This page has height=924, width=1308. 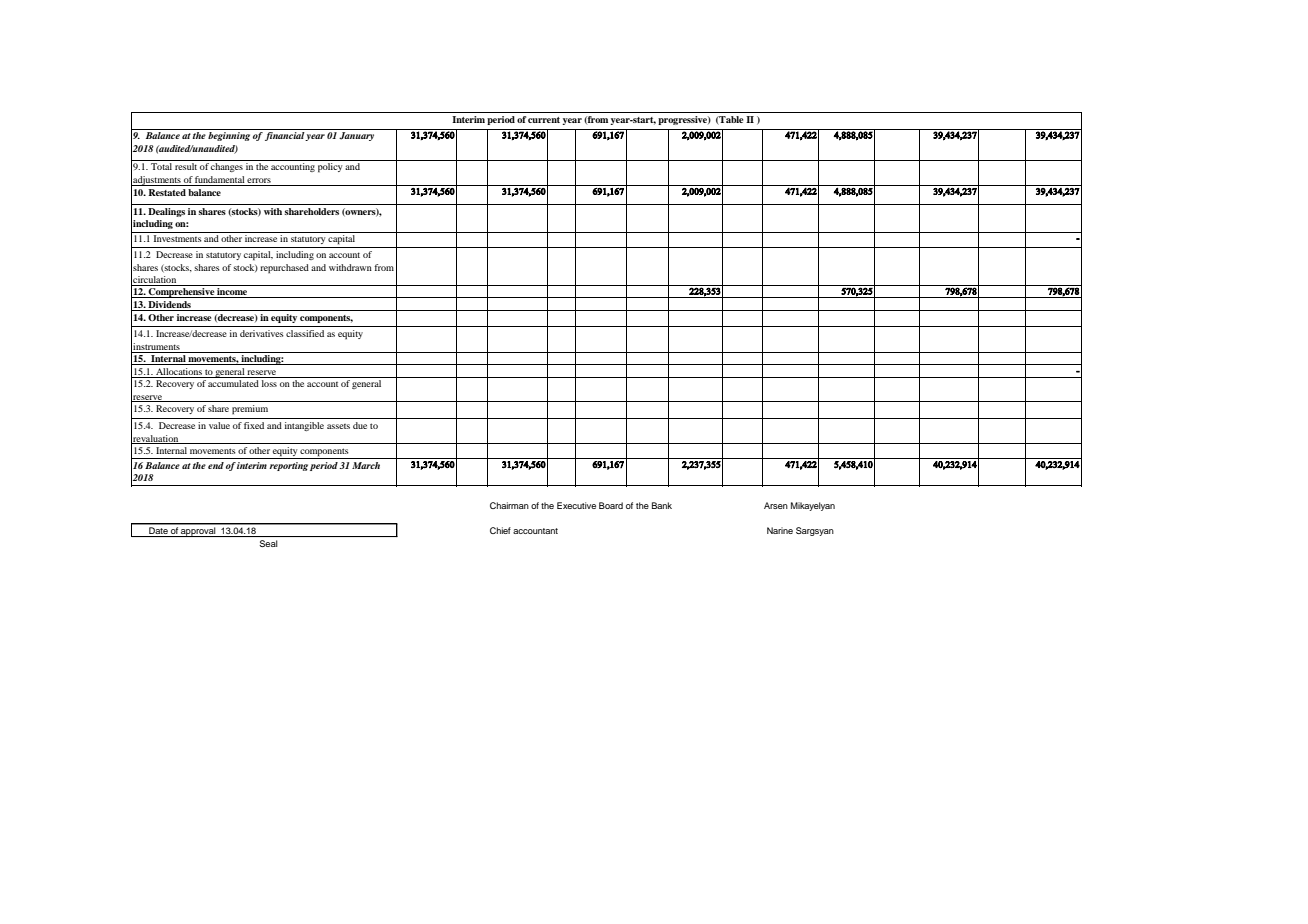 What do you see at coordinates (284, 269) in the page?
I see `repurchased` at bounding box center [284, 269].
